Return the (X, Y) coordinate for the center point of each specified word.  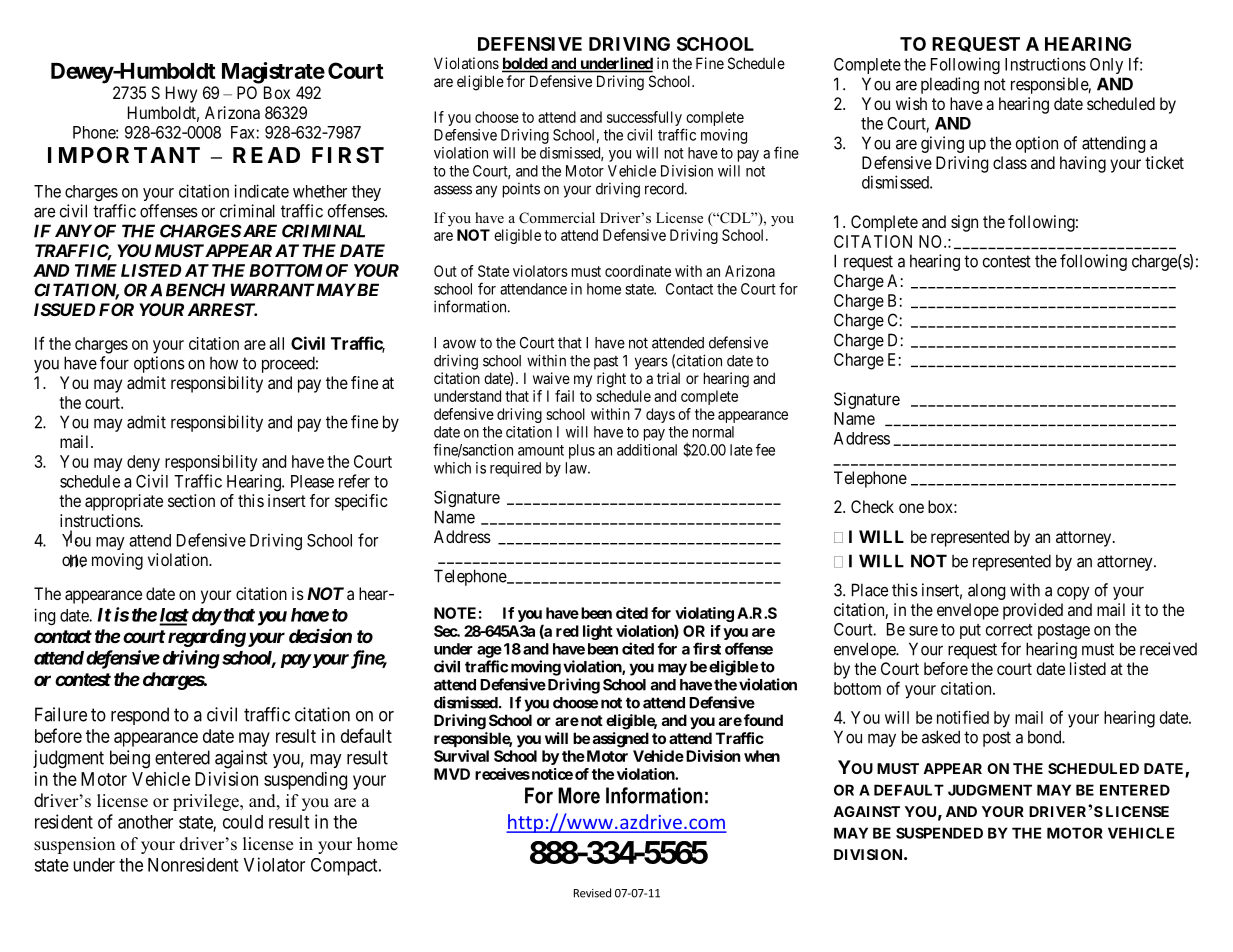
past (606, 363)
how (224, 363)
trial (668, 378)
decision (320, 635)
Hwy (181, 94)
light (598, 632)
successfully (645, 120)
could (243, 822)
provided (1033, 611)
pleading (950, 85)
